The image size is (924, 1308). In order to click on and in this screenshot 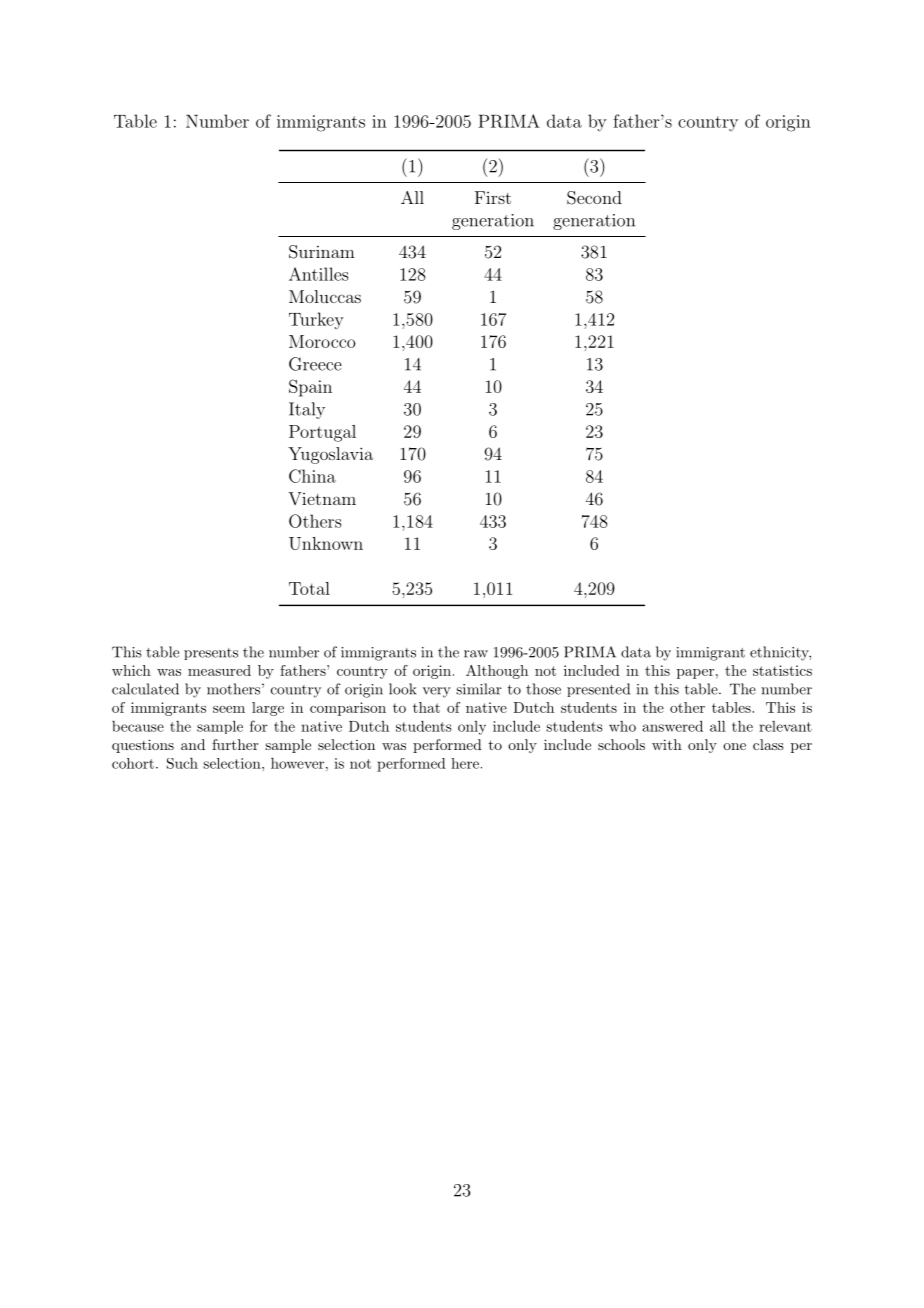, I will do `click(193, 744)`.
